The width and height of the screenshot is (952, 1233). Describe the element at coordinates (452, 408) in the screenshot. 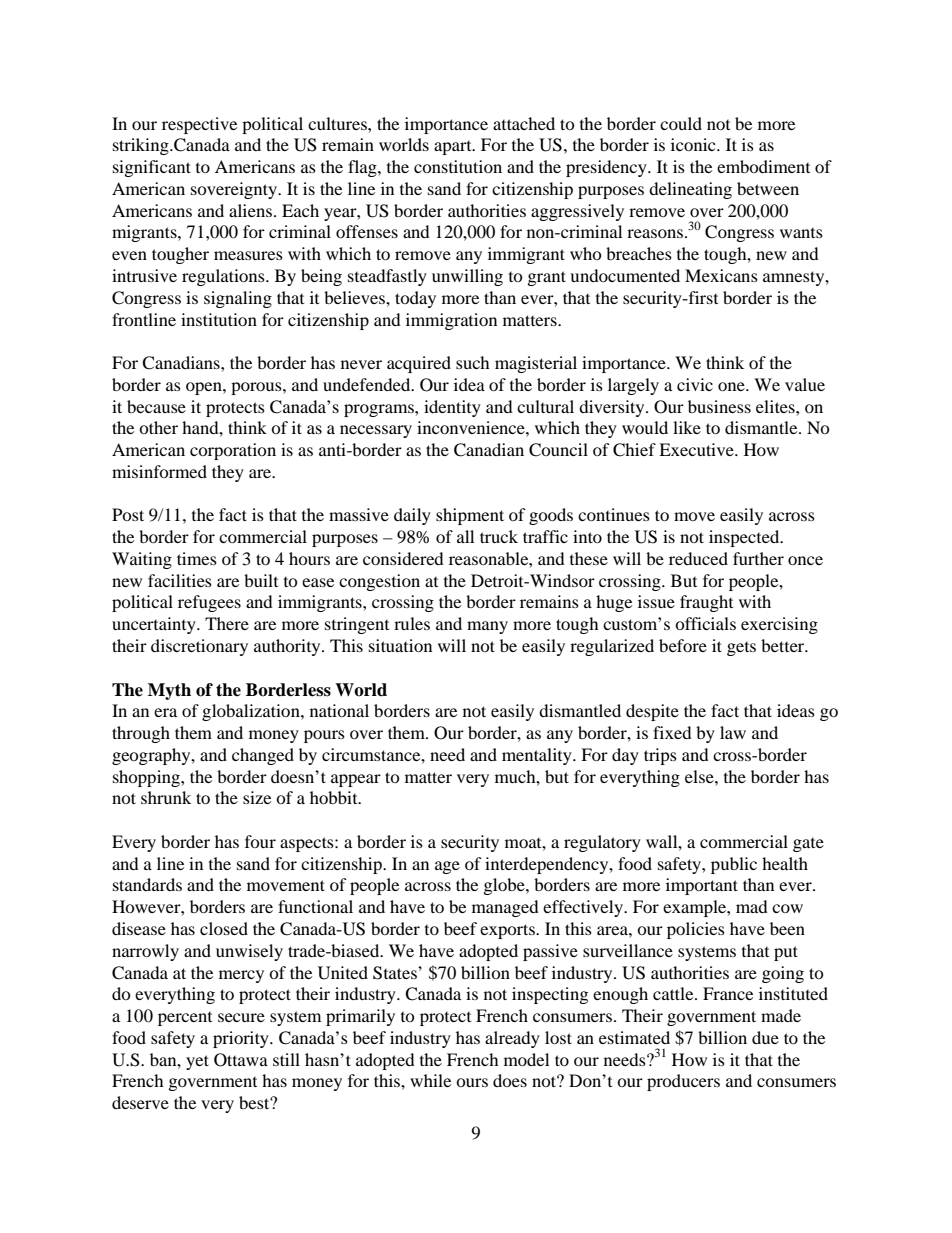

I see `identity` at that location.
